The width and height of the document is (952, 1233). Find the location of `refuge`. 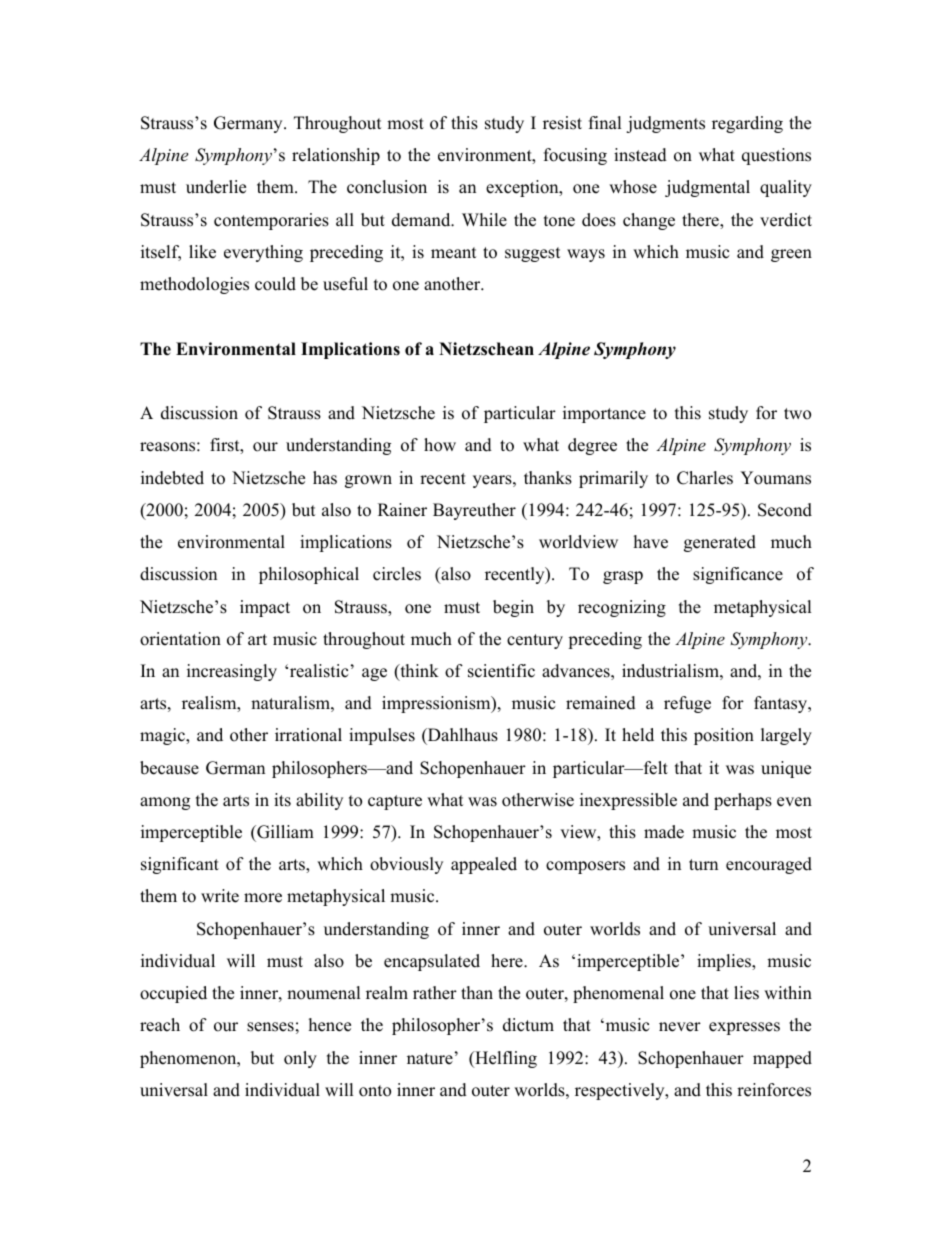

refuge is located at coordinates (687, 704).
